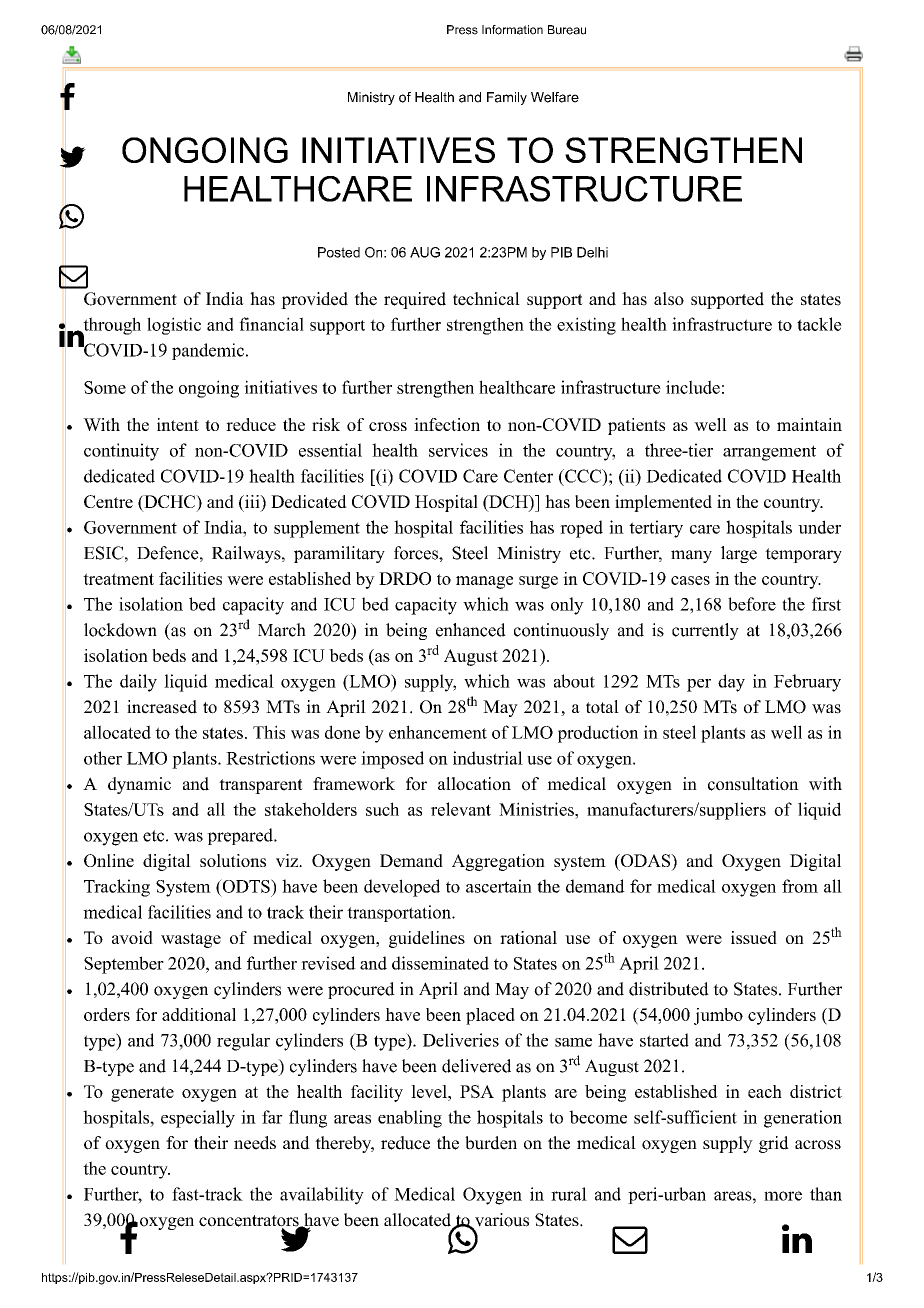 The height and width of the image is (1308, 924). Describe the element at coordinates (783, 1196) in the image. I see `more` at that location.
